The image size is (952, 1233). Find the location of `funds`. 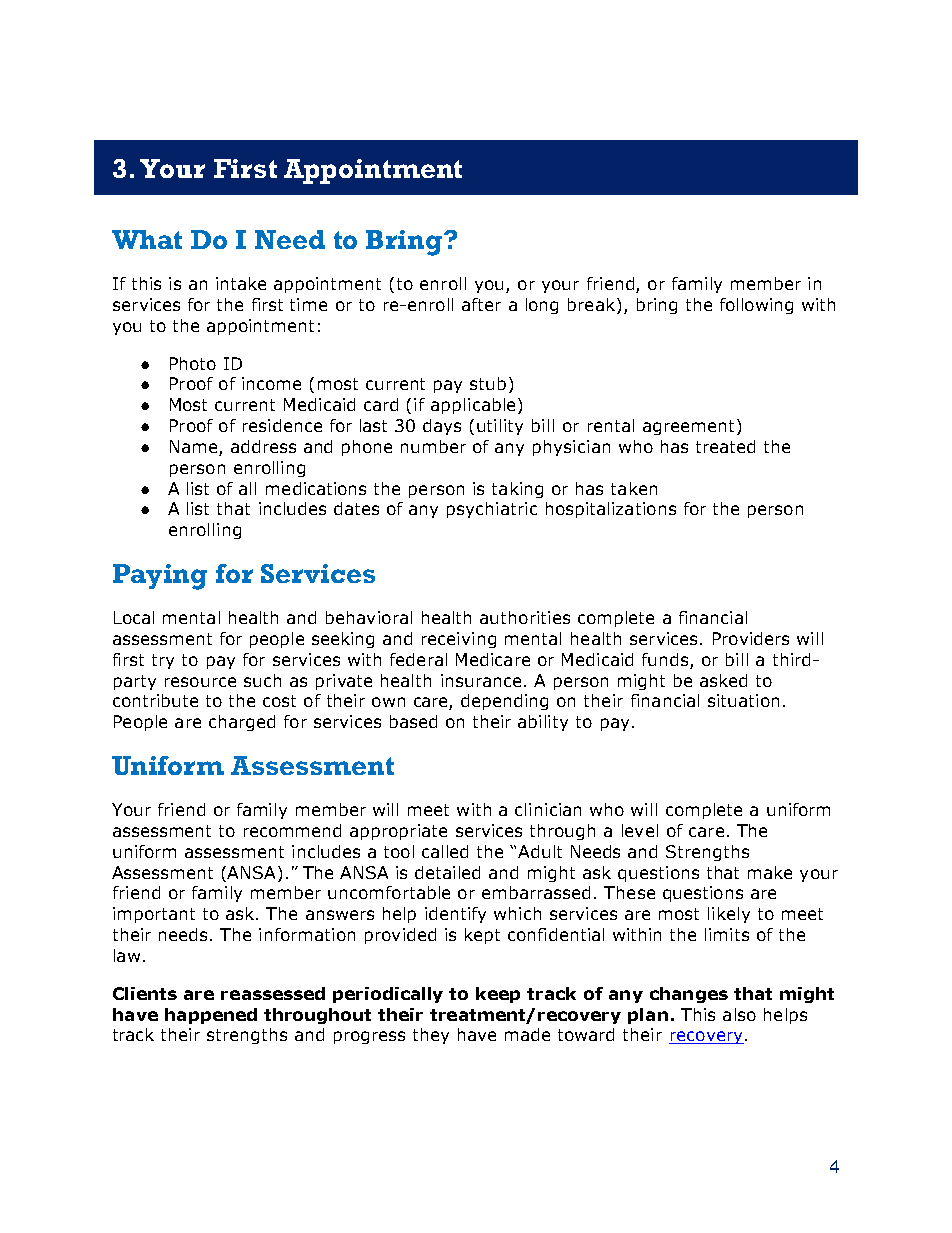

funds is located at coordinates (665, 659).
